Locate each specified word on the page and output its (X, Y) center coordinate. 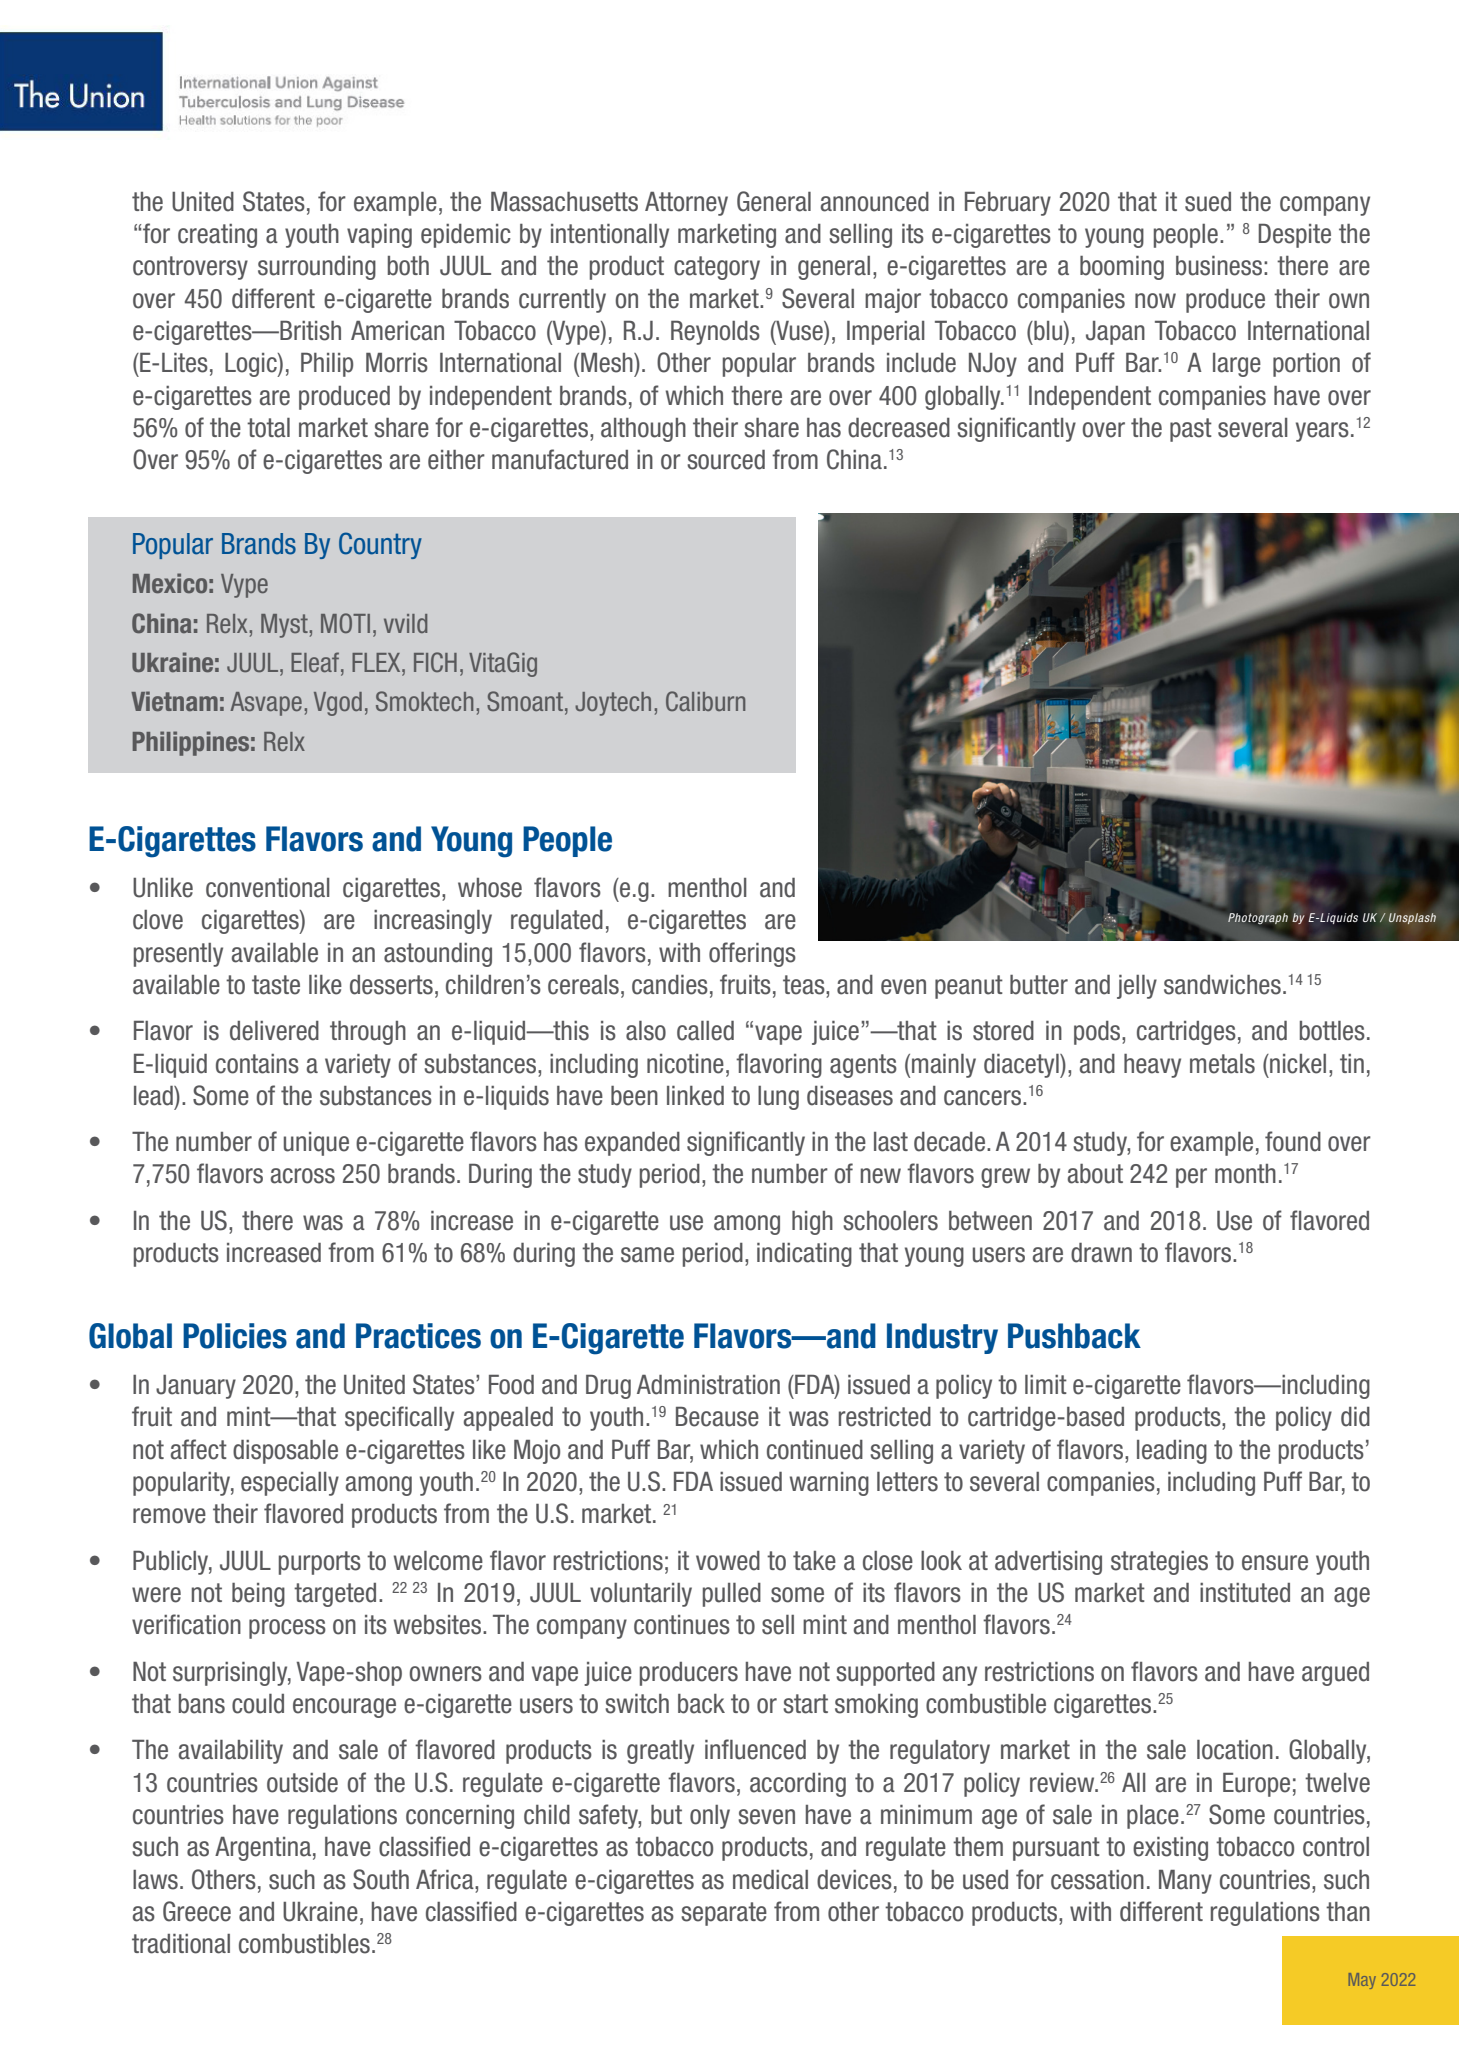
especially (290, 1484)
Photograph (1258, 918)
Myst (284, 626)
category (717, 268)
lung (778, 1098)
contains (257, 1064)
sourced (726, 460)
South (381, 1879)
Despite (1295, 236)
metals (1222, 1064)
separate (724, 1914)
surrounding (317, 268)
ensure (1275, 1563)
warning (829, 1484)
